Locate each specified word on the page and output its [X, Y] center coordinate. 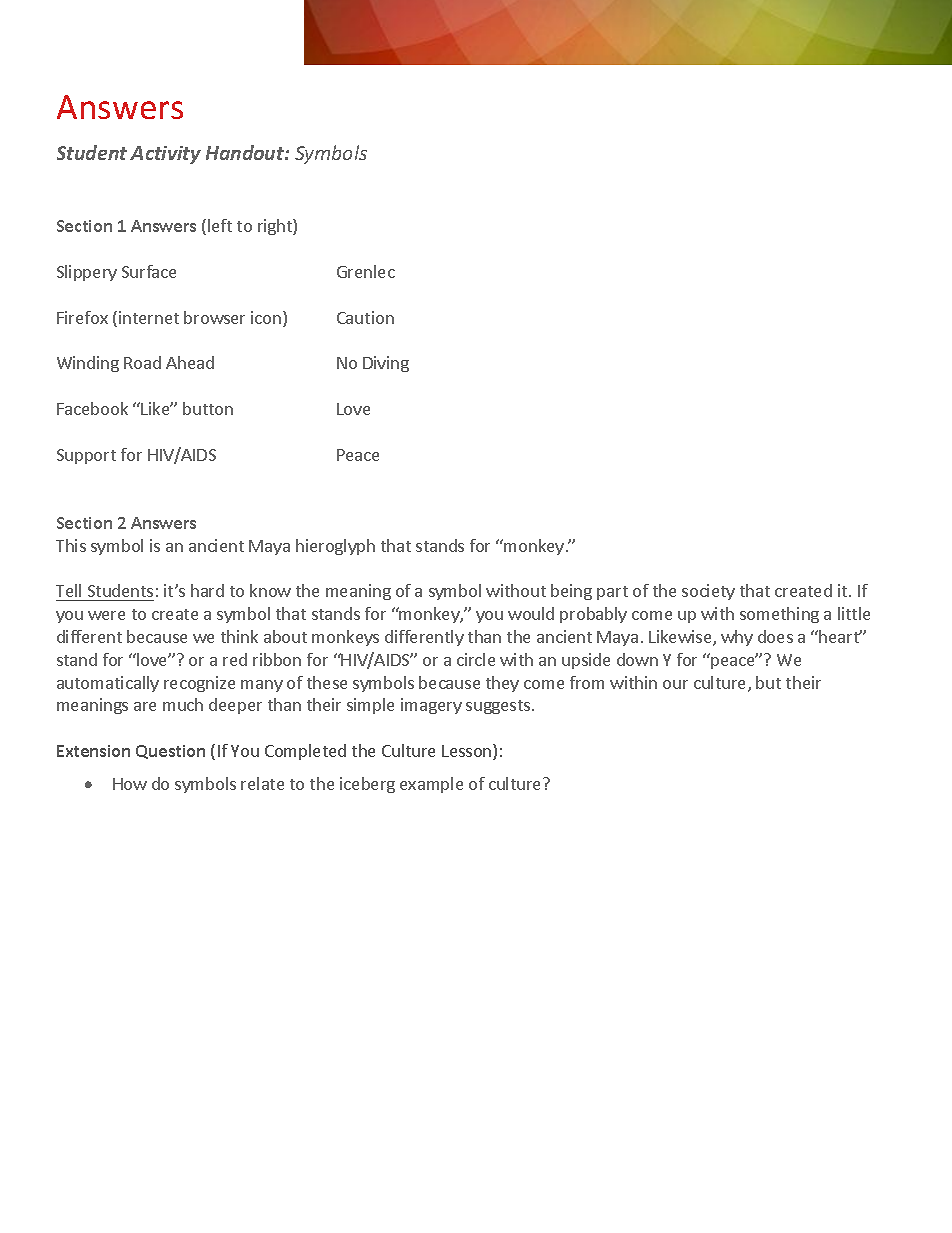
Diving [386, 364]
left [220, 225]
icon [267, 319]
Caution [365, 317]
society [708, 592]
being [571, 592]
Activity [165, 155]
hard [207, 590]
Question [170, 752]
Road [142, 362]
